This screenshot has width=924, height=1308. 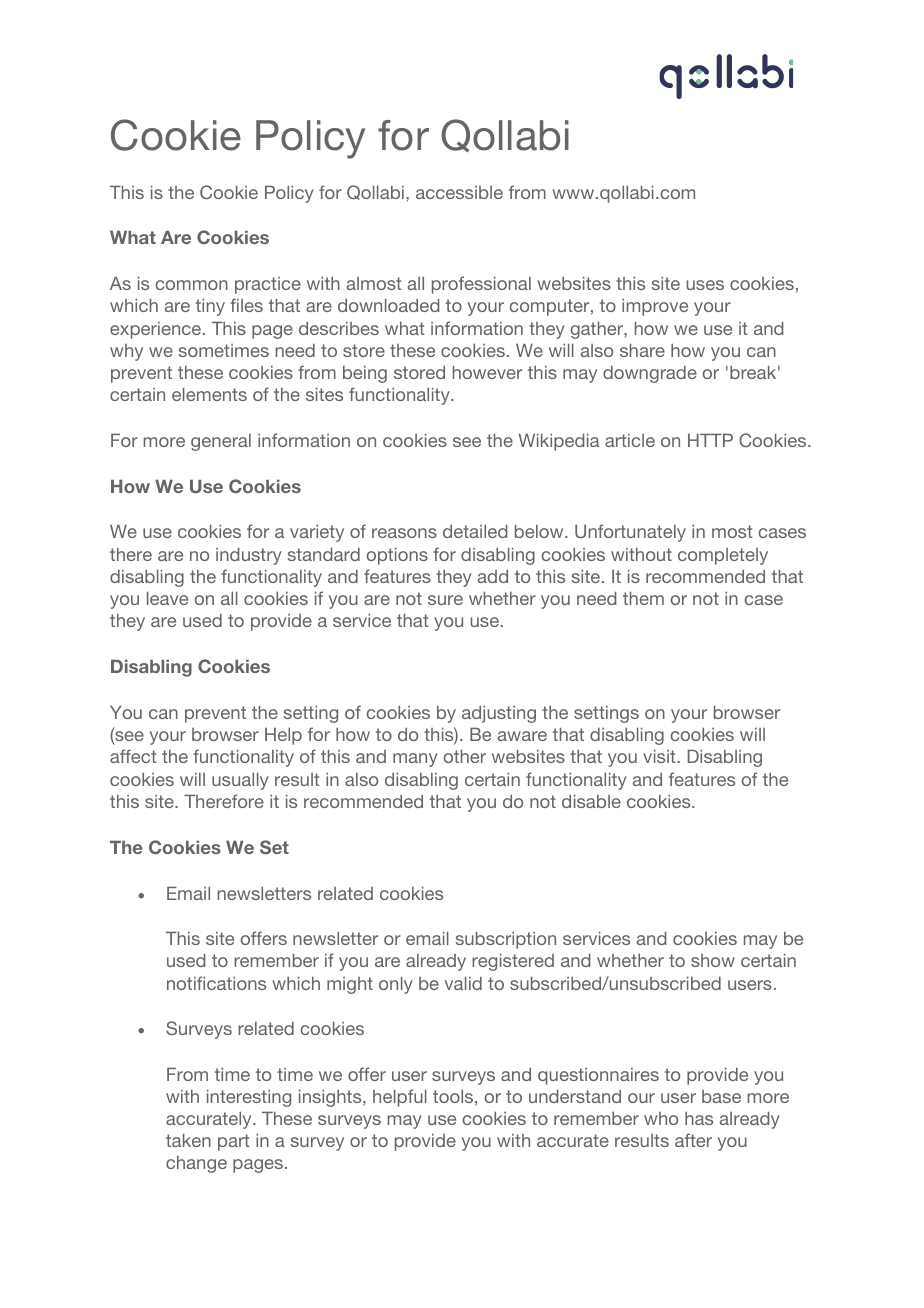 What do you see at coordinates (331, 1098) in the screenshot?
I see `insights` at bounding box center [331, 1098].
